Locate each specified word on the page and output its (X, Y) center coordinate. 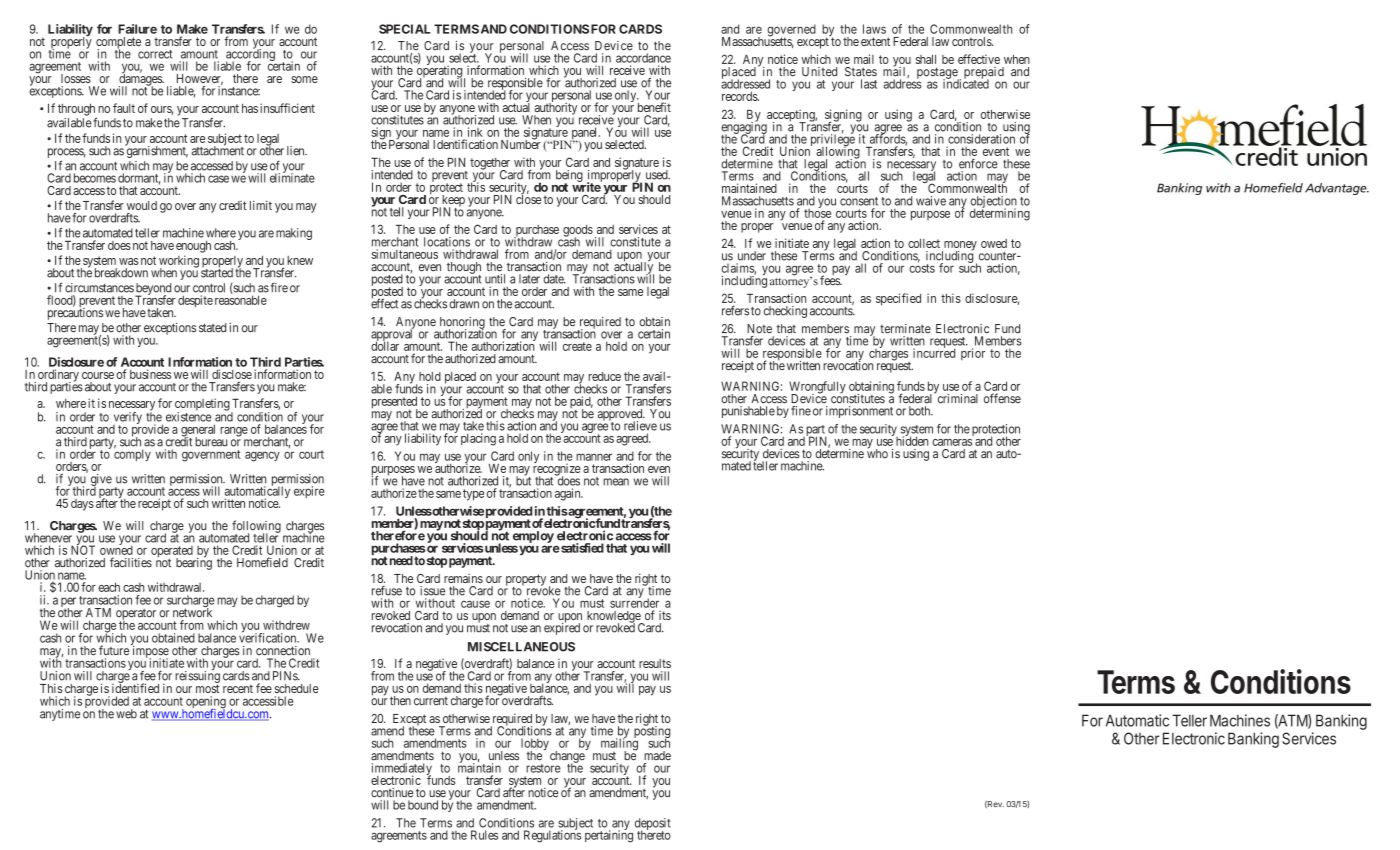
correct (155, 54)
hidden (912, 440)
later (529, 279)
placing (478, 439)
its (665, 615)
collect (924, 243)
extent (875, 41)
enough (193, 247)
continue (392, 793)
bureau (211, 442)
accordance (643, 58)
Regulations (552, 836)
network (192, 612)
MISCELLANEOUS (521, 647)
